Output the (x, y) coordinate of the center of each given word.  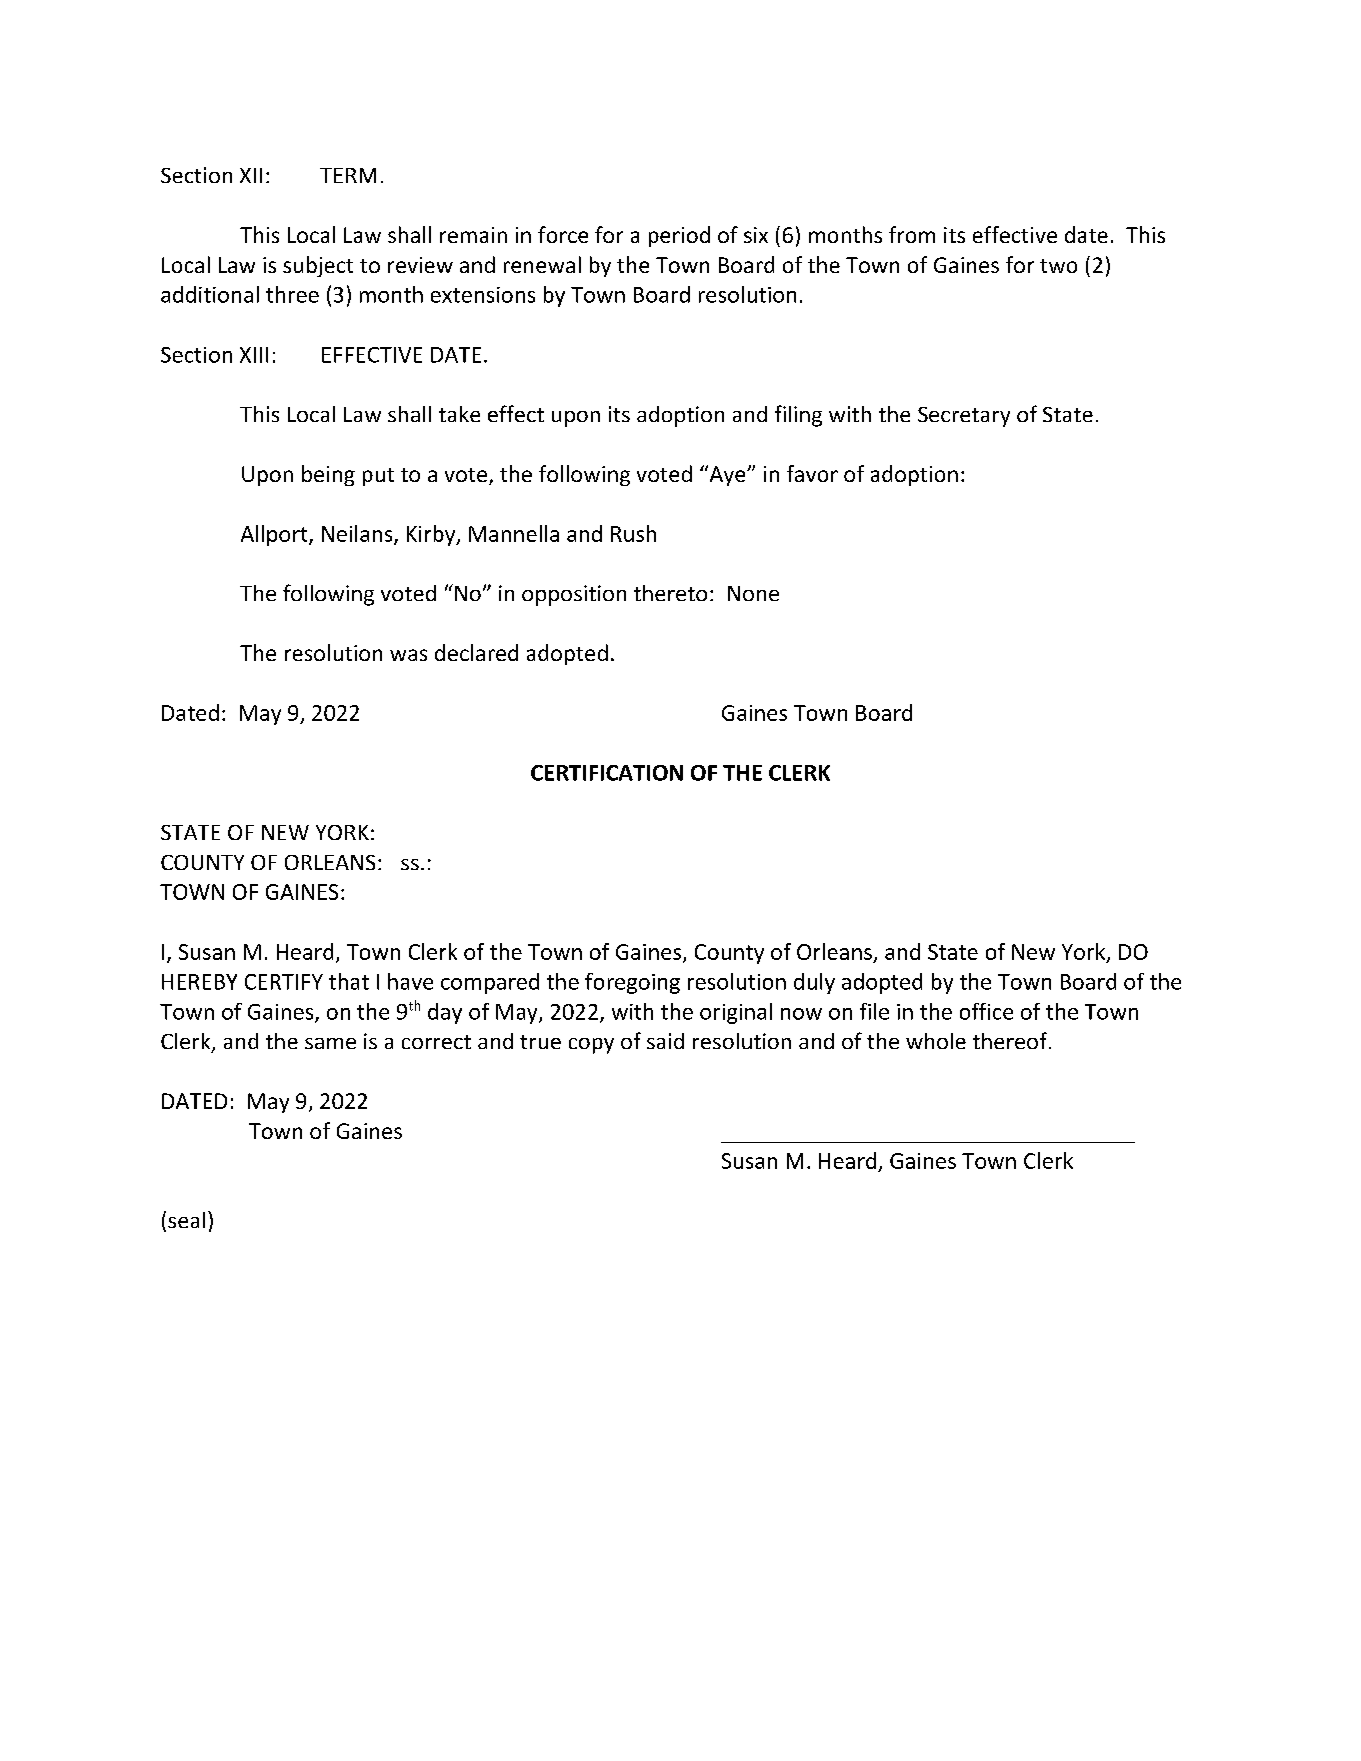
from (912, 234)
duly (814, 983)
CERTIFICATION (607, 773)
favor (812, 473)
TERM (348, 175)
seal (186, 1220)
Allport (275, 535)
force (563, 234)
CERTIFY (284, 982)
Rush (633, 533)
